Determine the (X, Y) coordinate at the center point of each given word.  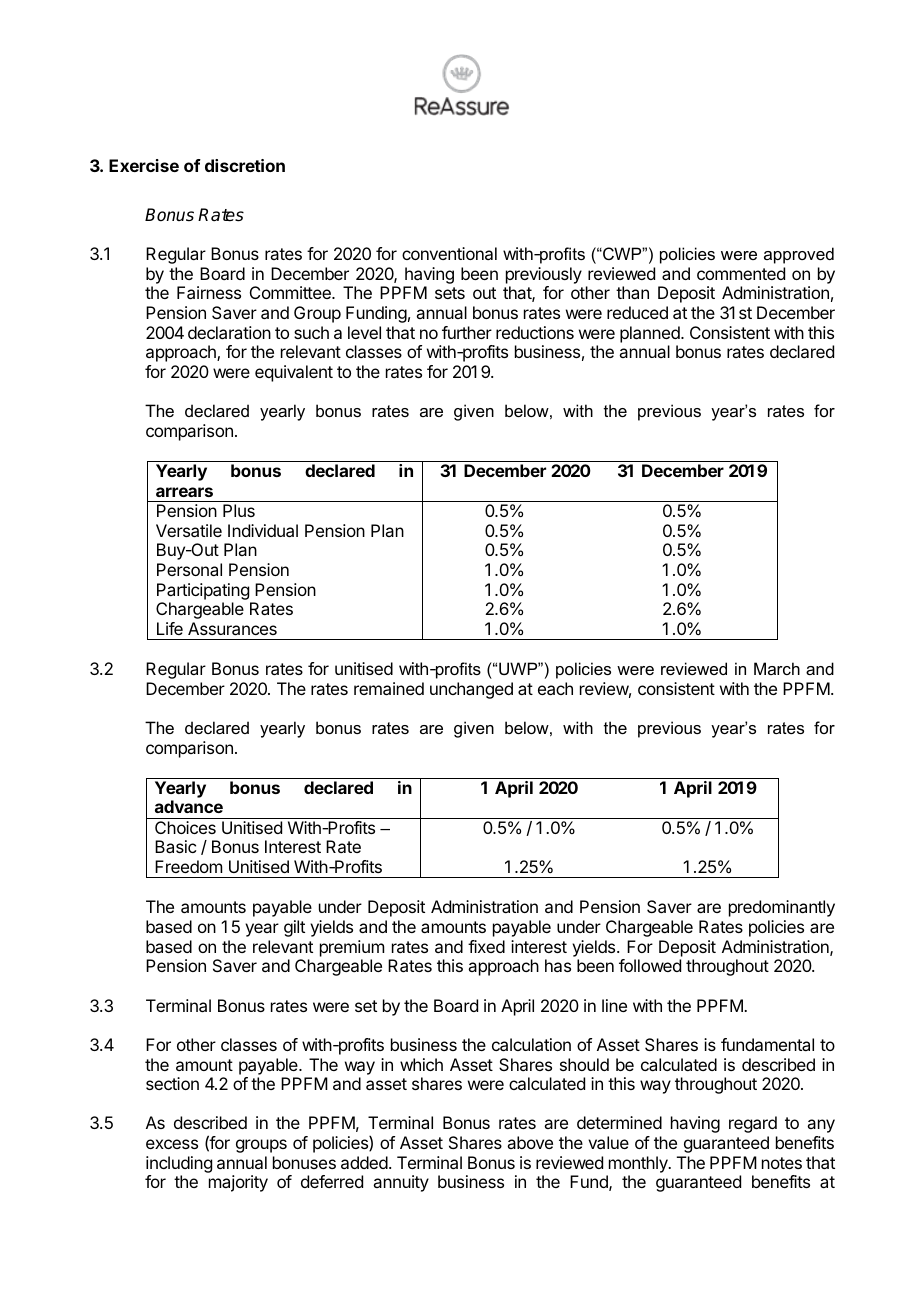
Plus (239, 510)
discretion (245, 165)
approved (799, 255)
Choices (185, 827)
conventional (449, 253)
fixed (486, 946)
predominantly (782, 908)
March (777, 668)
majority (238, 1183)
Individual (263, 530)
